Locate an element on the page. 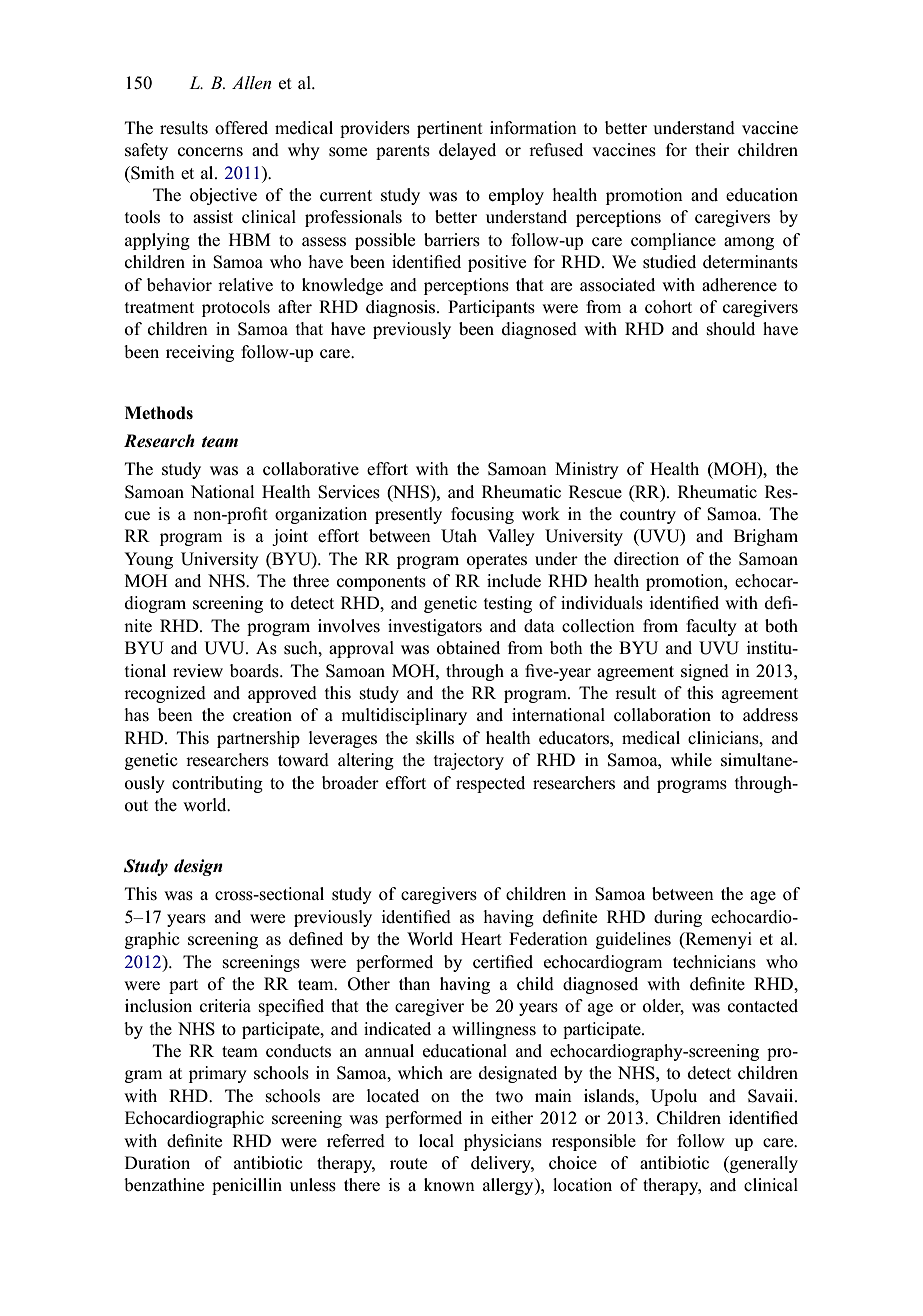  Methods is located at coordinates (159, 413).
